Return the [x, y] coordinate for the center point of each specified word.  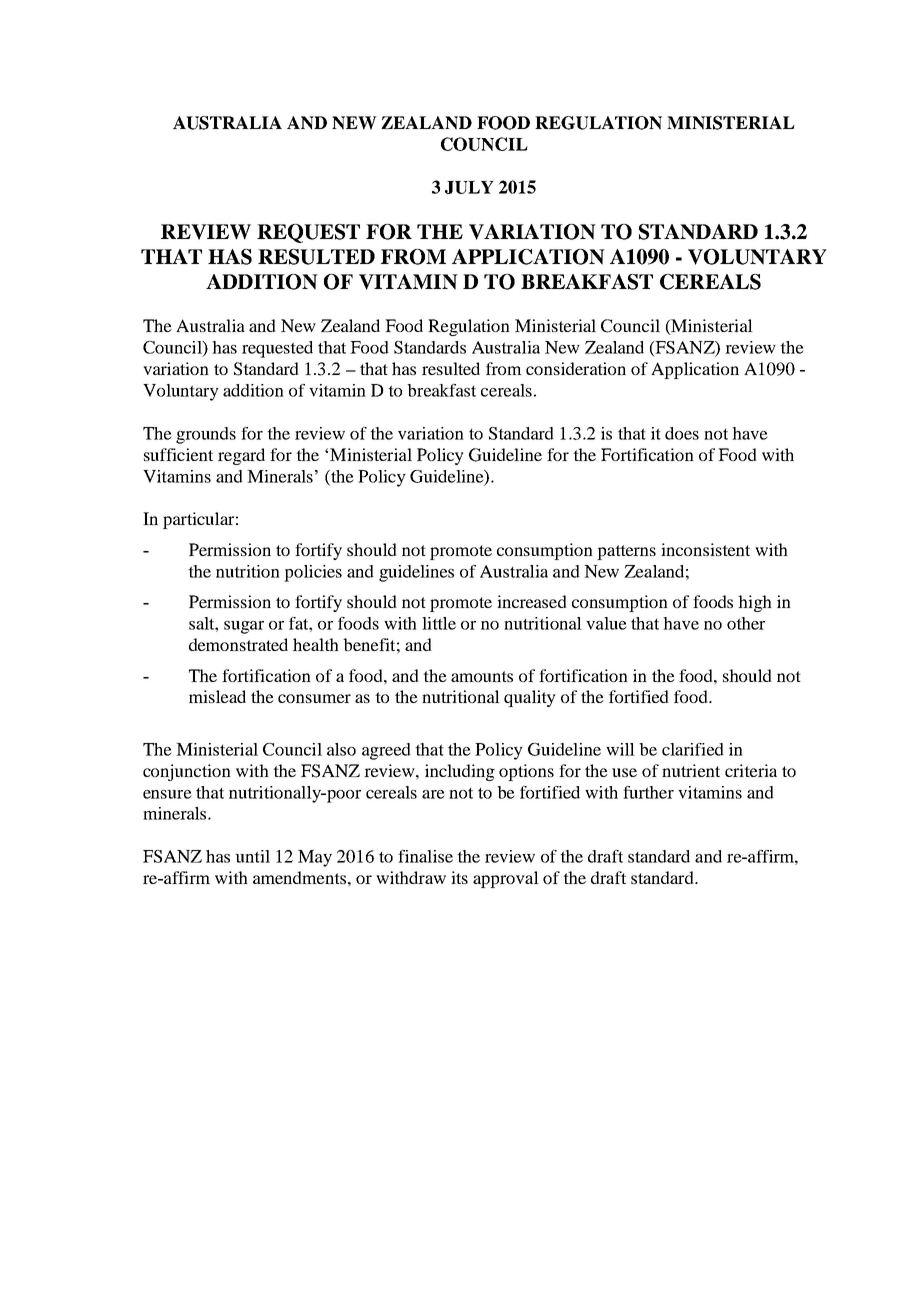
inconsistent [705, 549]
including [460, 772]
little [439, 623]
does [682, 433]
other [746, 623]
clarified [693, 749]
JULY [469, 187]
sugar [244, 627]
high [755, 603]
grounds [206, 435]
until [252, 856]
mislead [217, 696]
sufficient [178, 454]
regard [241, 456]
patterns [626, 552]
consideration [576, 368]
